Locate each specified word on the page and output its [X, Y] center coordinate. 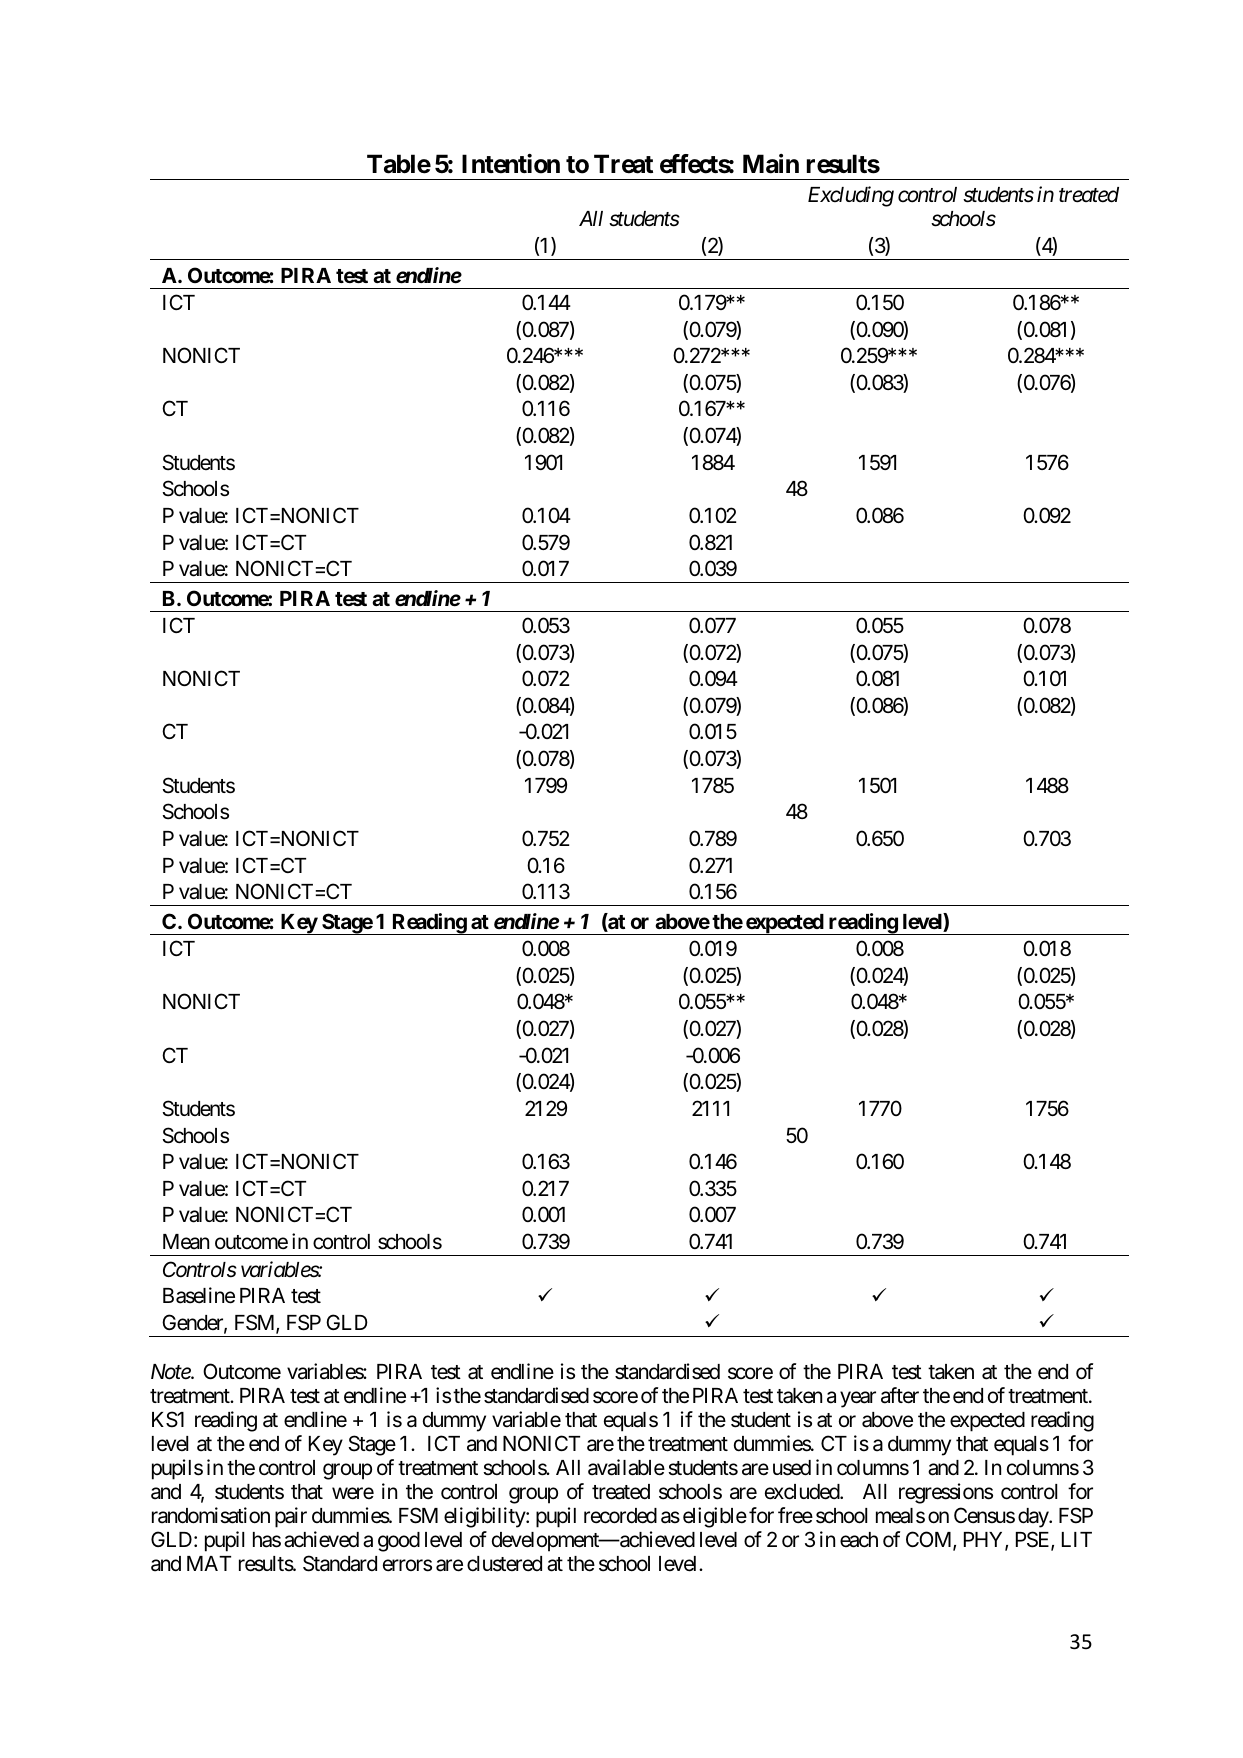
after [900, 1395]
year [858, 1399]
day [1034, 1518]
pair [291, 1517]
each [859, 1540]
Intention [511, 164]
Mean [186, 1242]
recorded [620, 1516]
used [792, 1468]
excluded [803, 1492]
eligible [715, 1517]
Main [771, 164]
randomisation [211, 1515]
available [626, 1467]
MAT [209, 1563]
